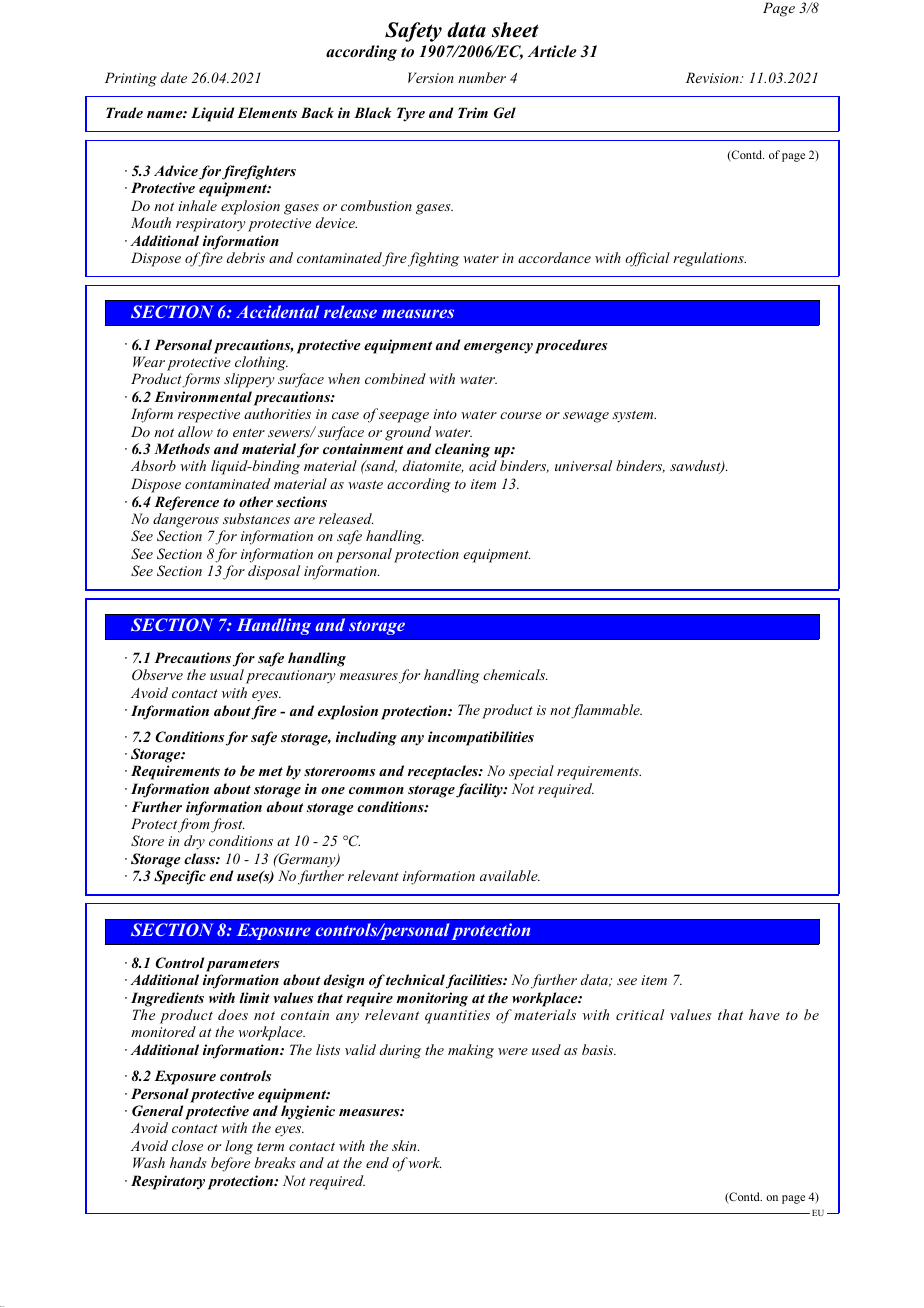 The width and height of the screenshot is (924, 1308). Describe the element at coordinates (444, 772) in the screenshot. I see `receptacles` at that location.
